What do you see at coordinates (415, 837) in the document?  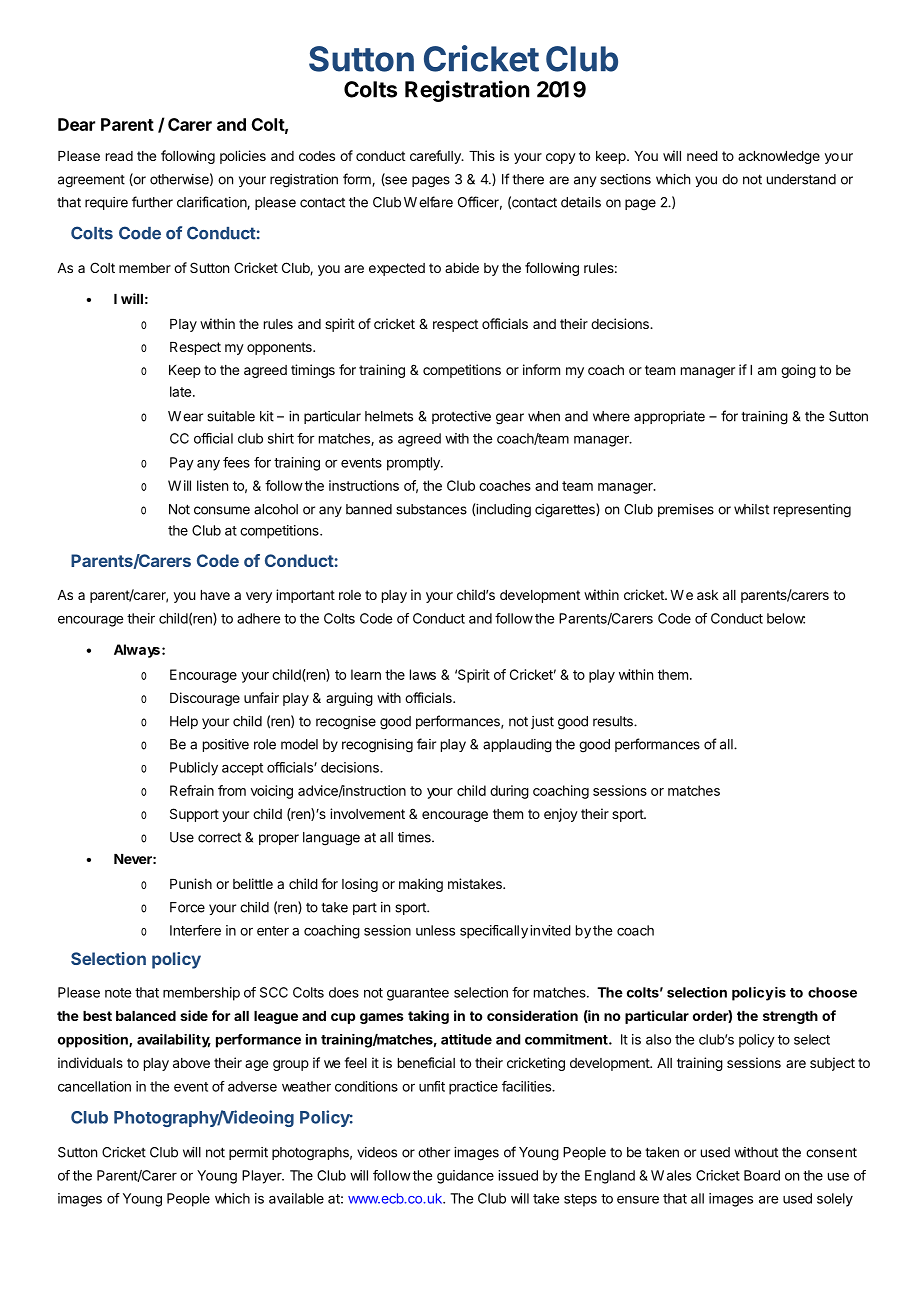 I see `times` at bounding box center [415, 837].
